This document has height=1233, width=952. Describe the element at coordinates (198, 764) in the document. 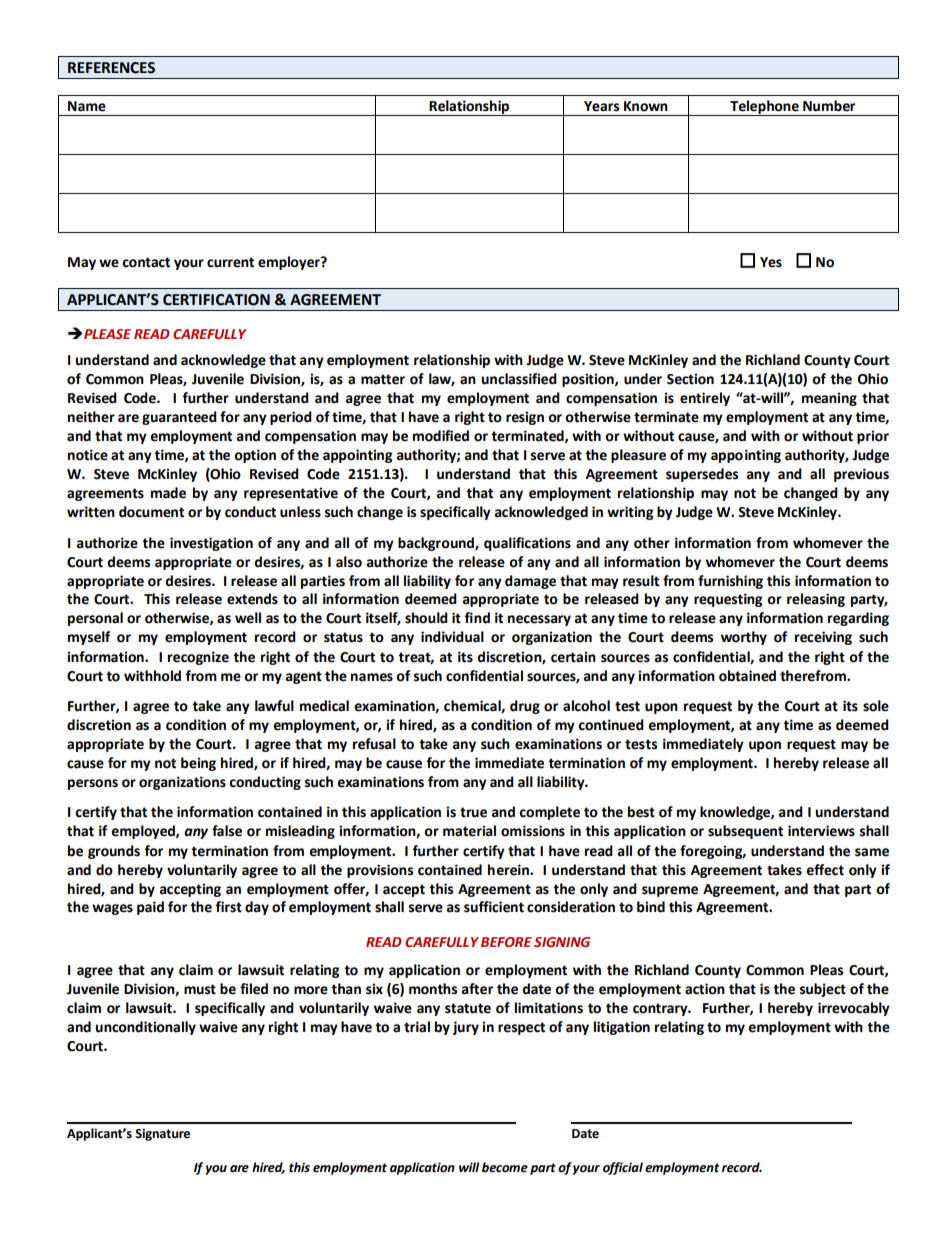

I see `being` at that location.
